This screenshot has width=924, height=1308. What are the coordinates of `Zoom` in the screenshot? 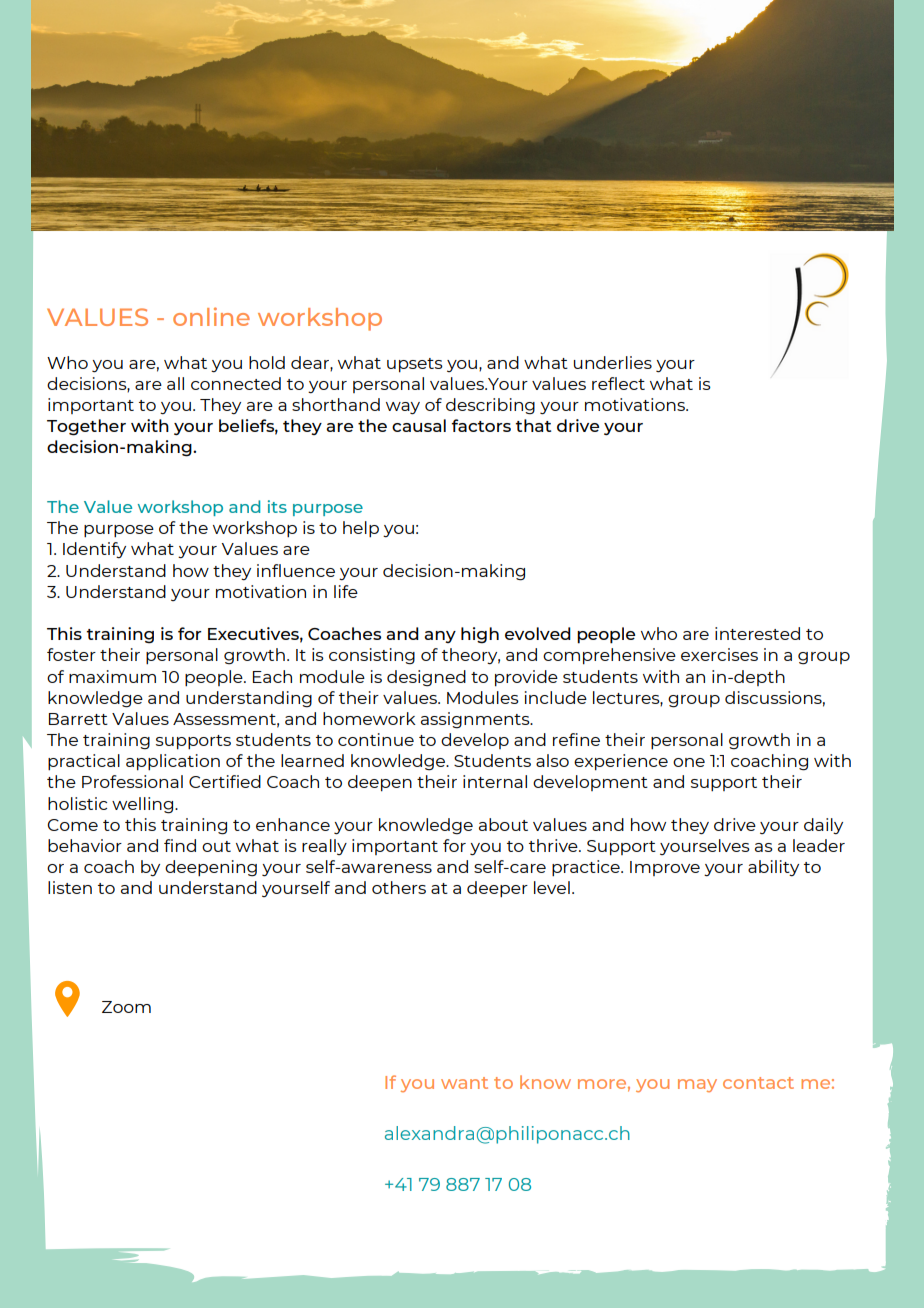 It's located at (126, 1007).
